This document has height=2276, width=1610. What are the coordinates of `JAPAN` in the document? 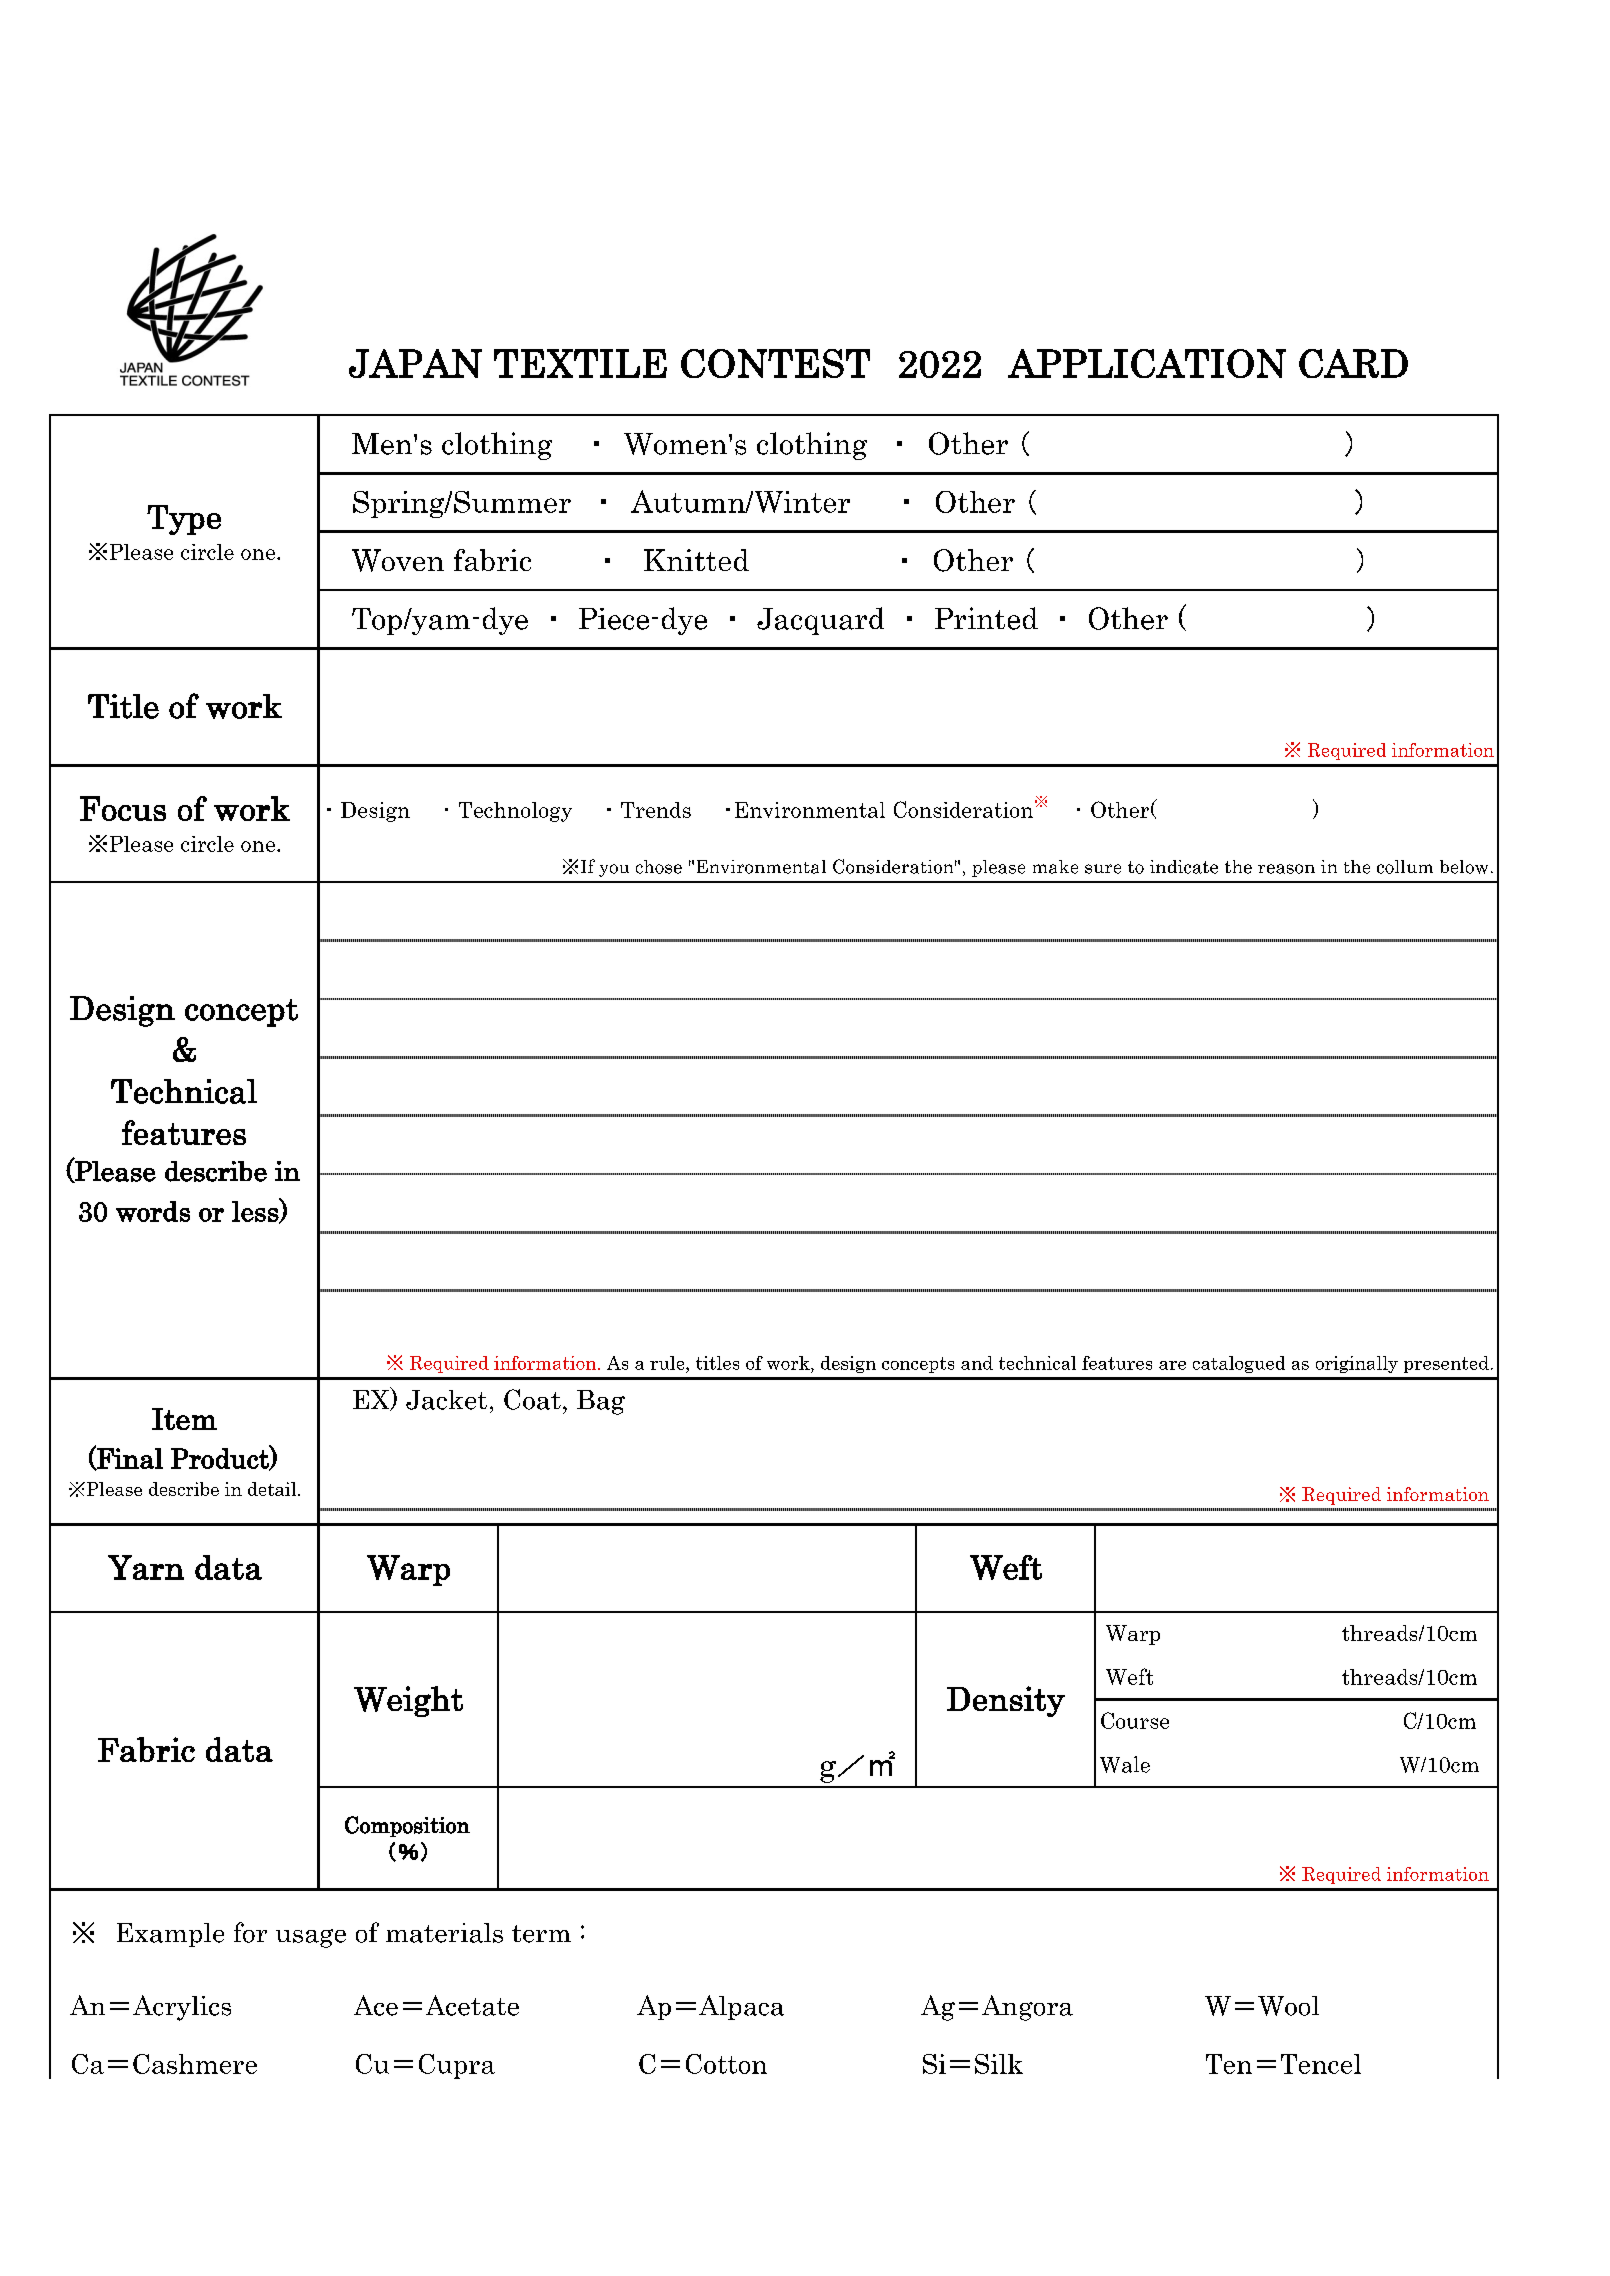 It's located at (415, 363).
